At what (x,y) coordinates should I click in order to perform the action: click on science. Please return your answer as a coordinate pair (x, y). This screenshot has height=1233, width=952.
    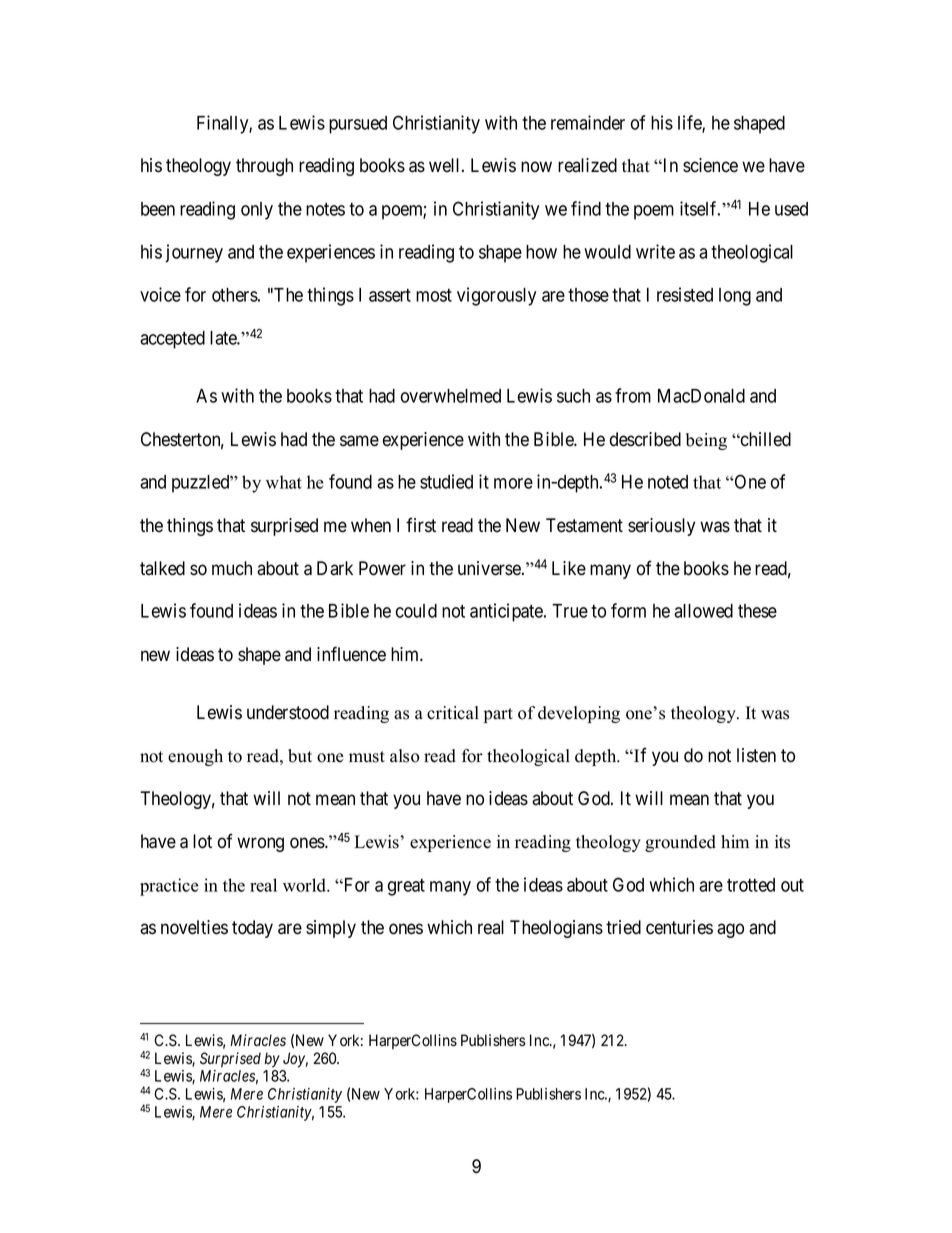
    Looking at the image, I should click on (710, 165).
